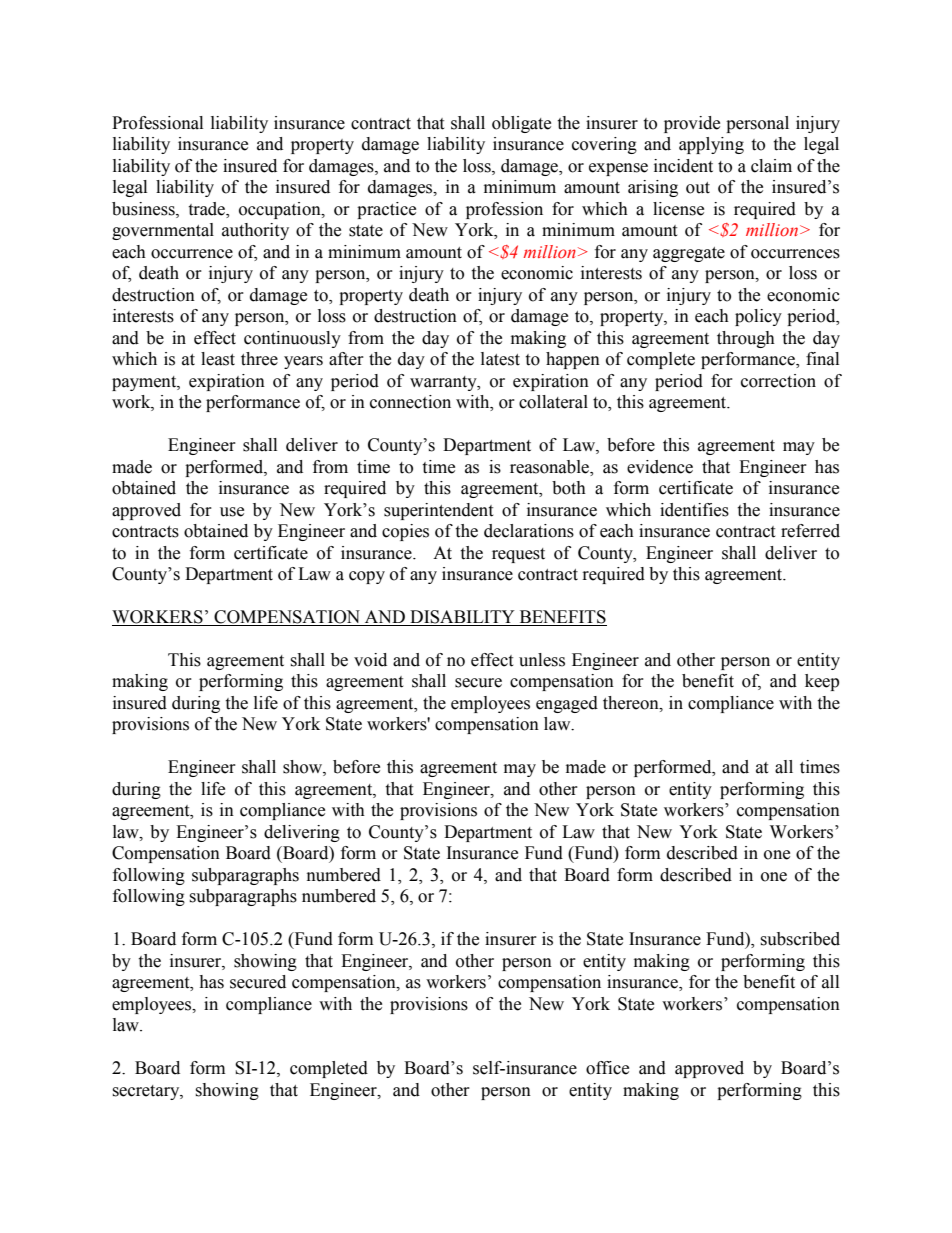 Image resolution: width=952 pixels, height=1233 pixels. What do you see at coordinates (800, 939) in the image?
I see `subscribed` at bounding box center [800, 939].
